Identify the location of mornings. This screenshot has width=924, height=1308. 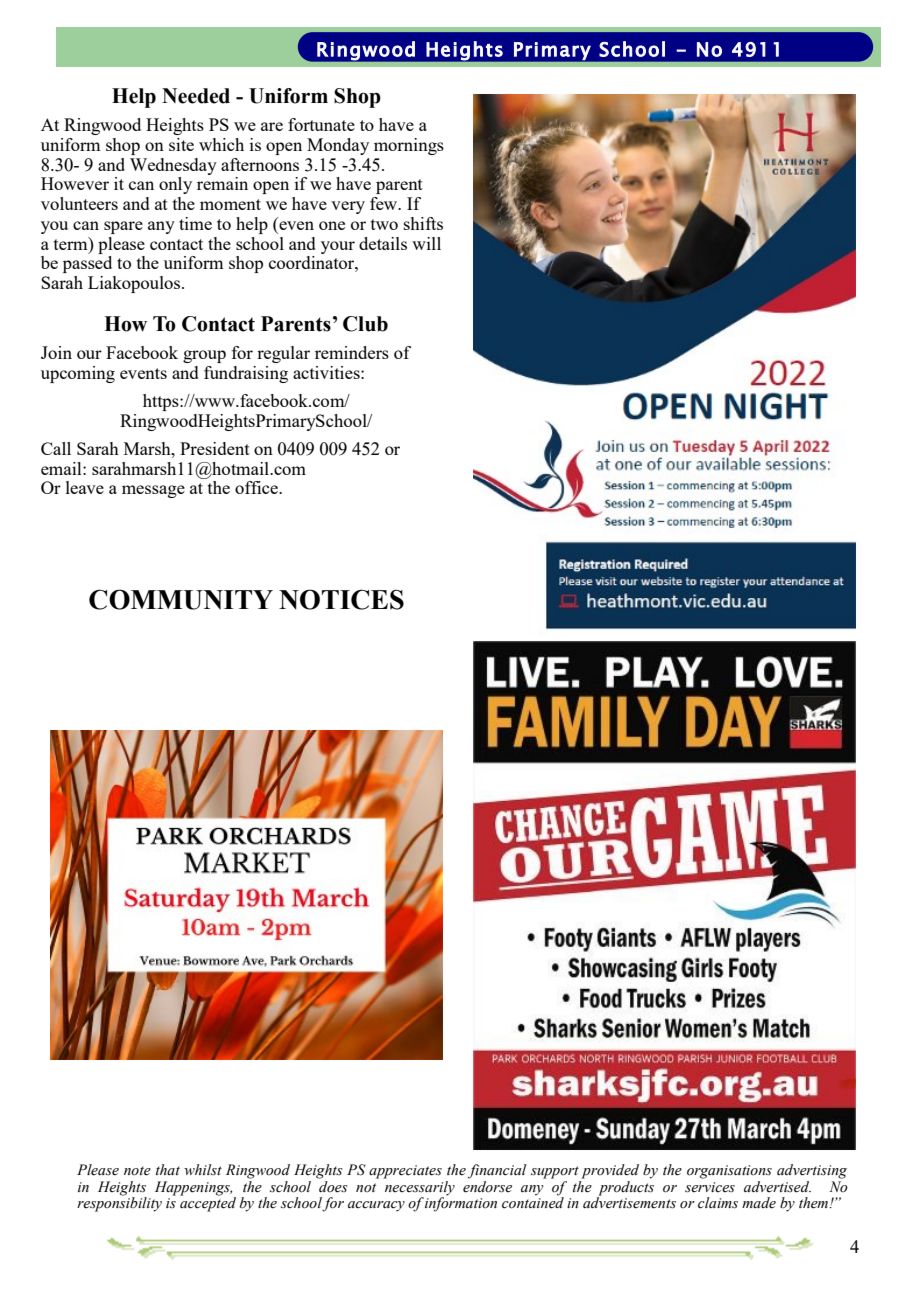
(409, 146).
